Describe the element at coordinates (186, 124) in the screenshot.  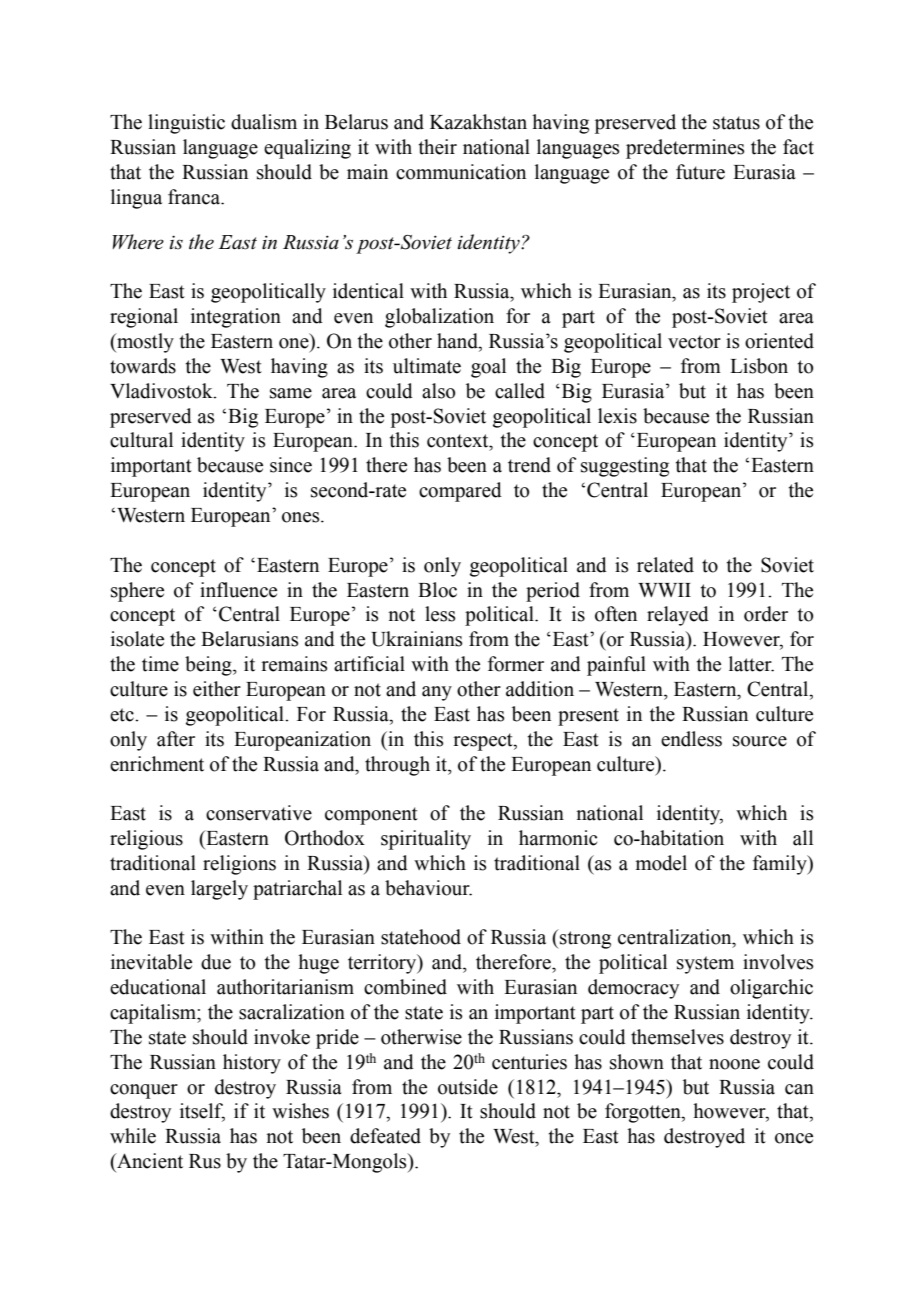
I see `linguistic` at that location.
